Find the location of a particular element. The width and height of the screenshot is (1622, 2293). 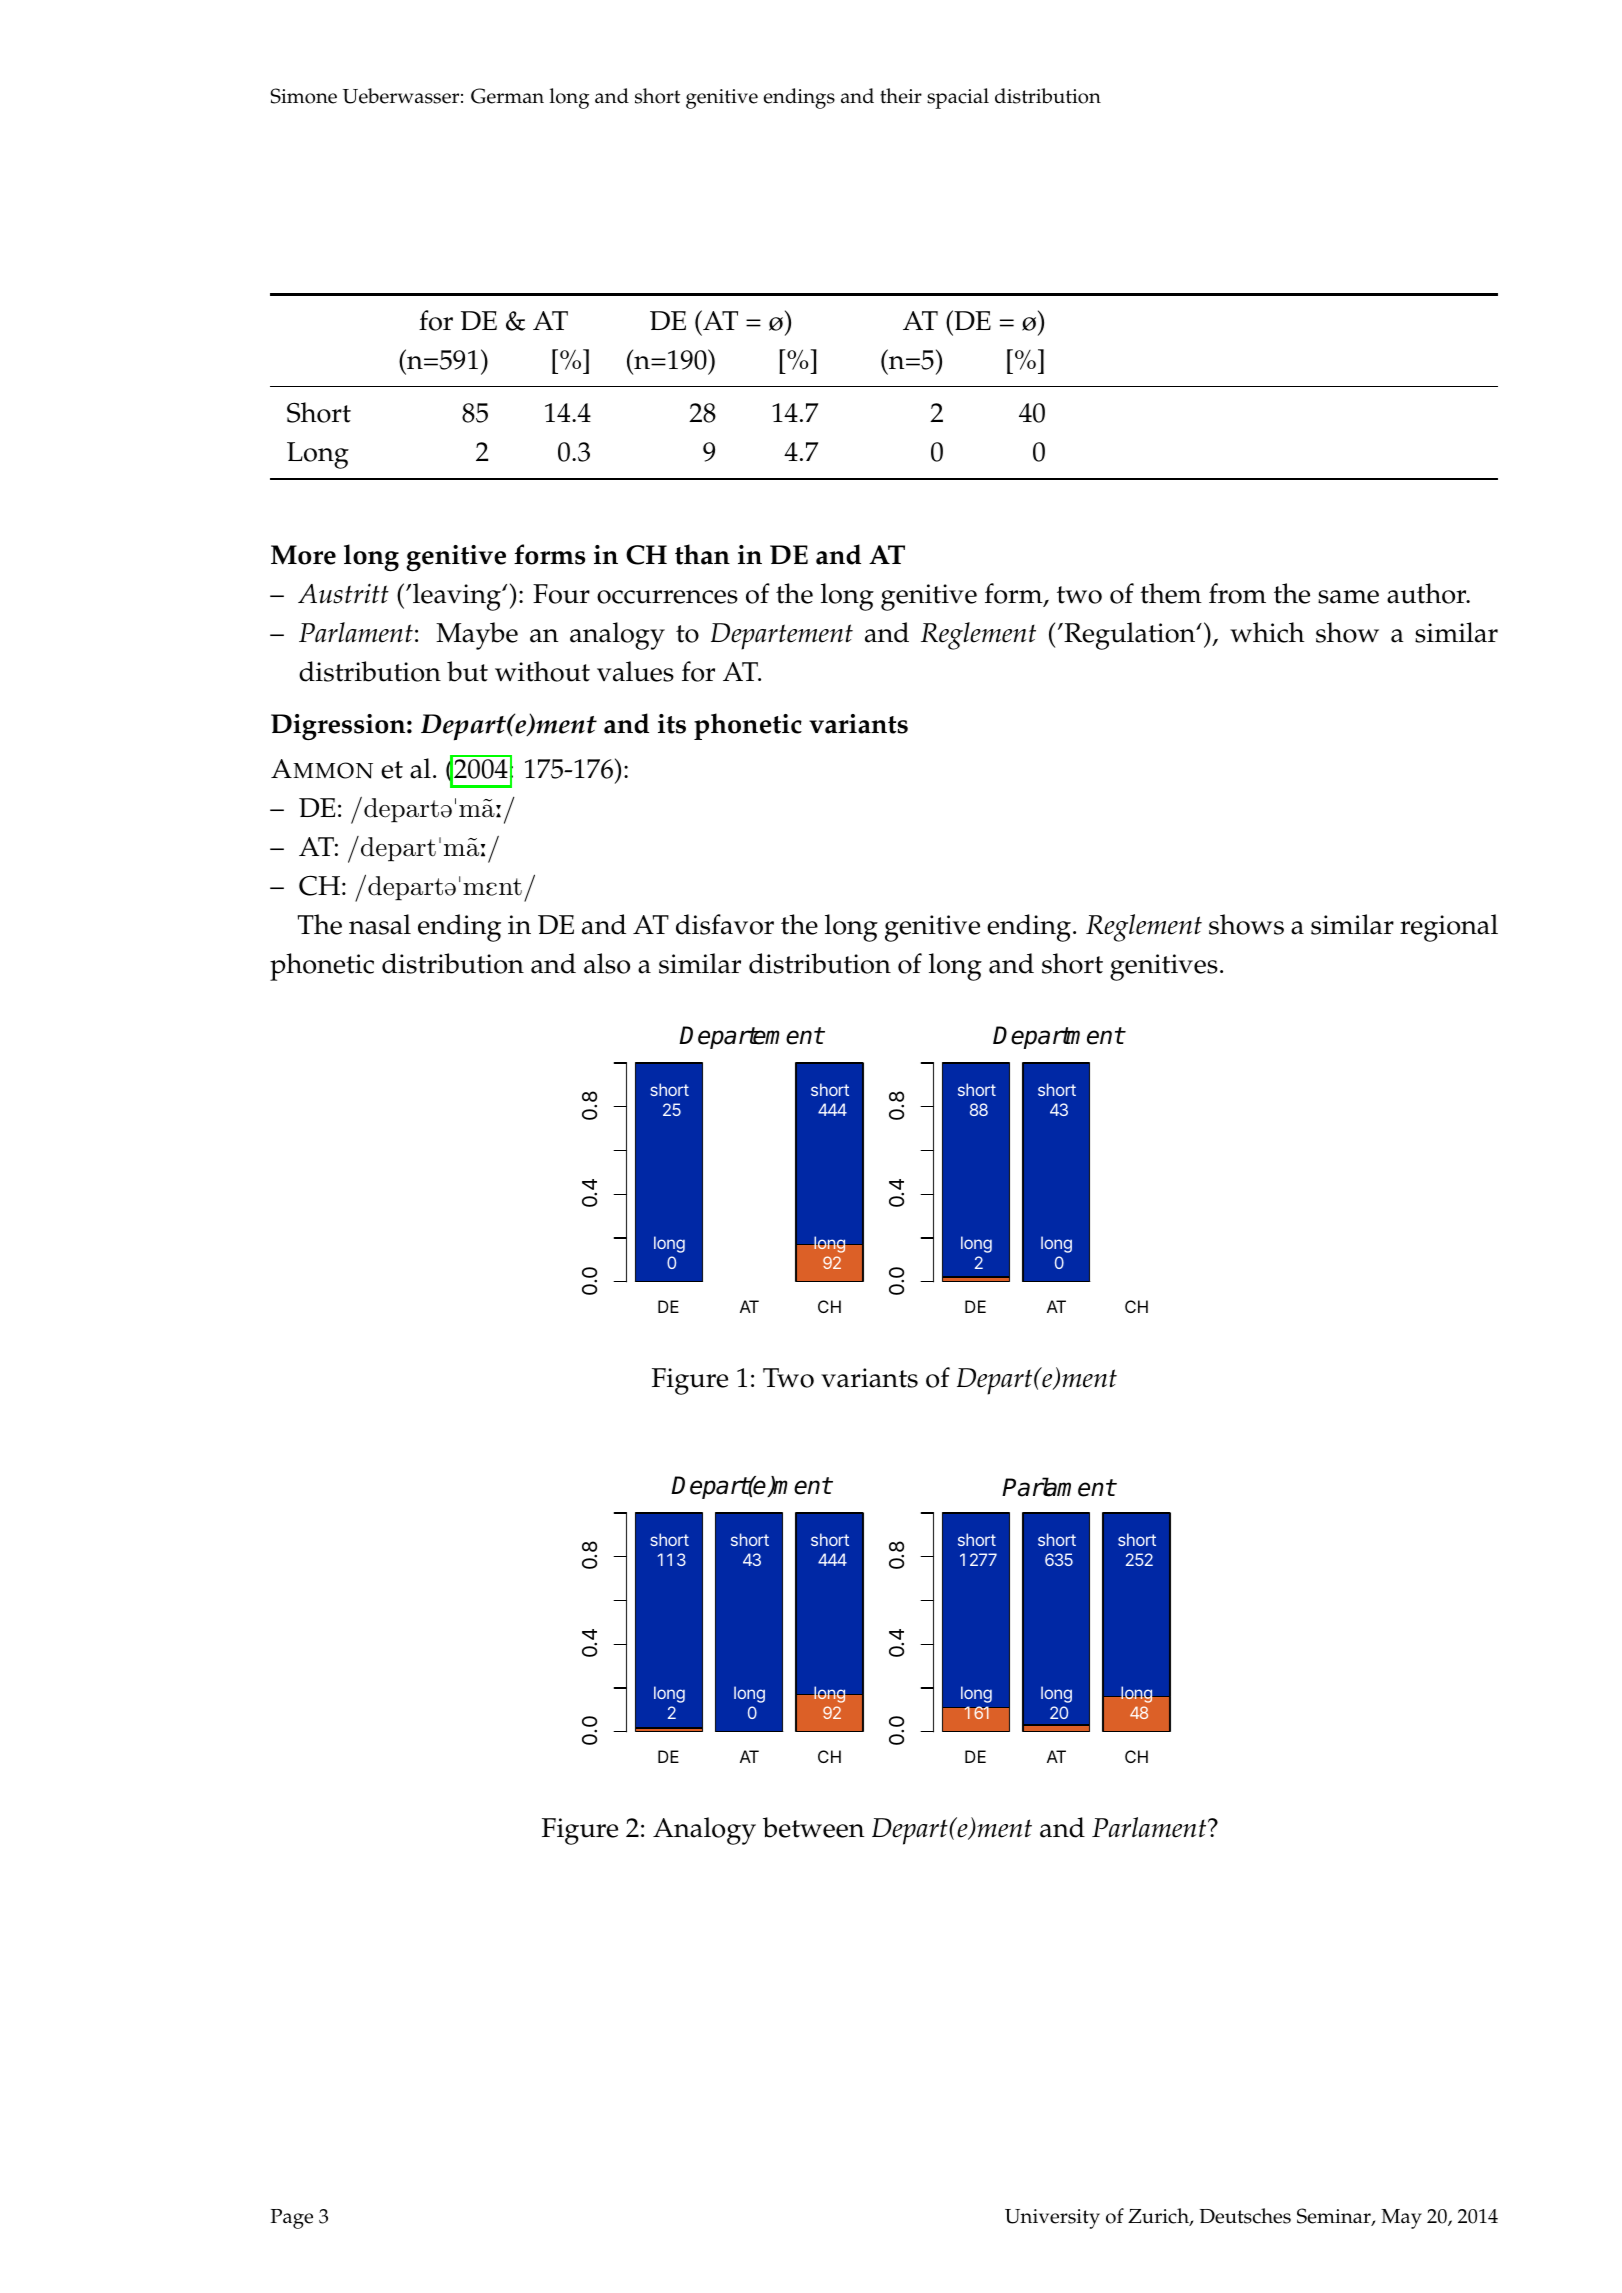

also is located at coordinates (607, 963).
